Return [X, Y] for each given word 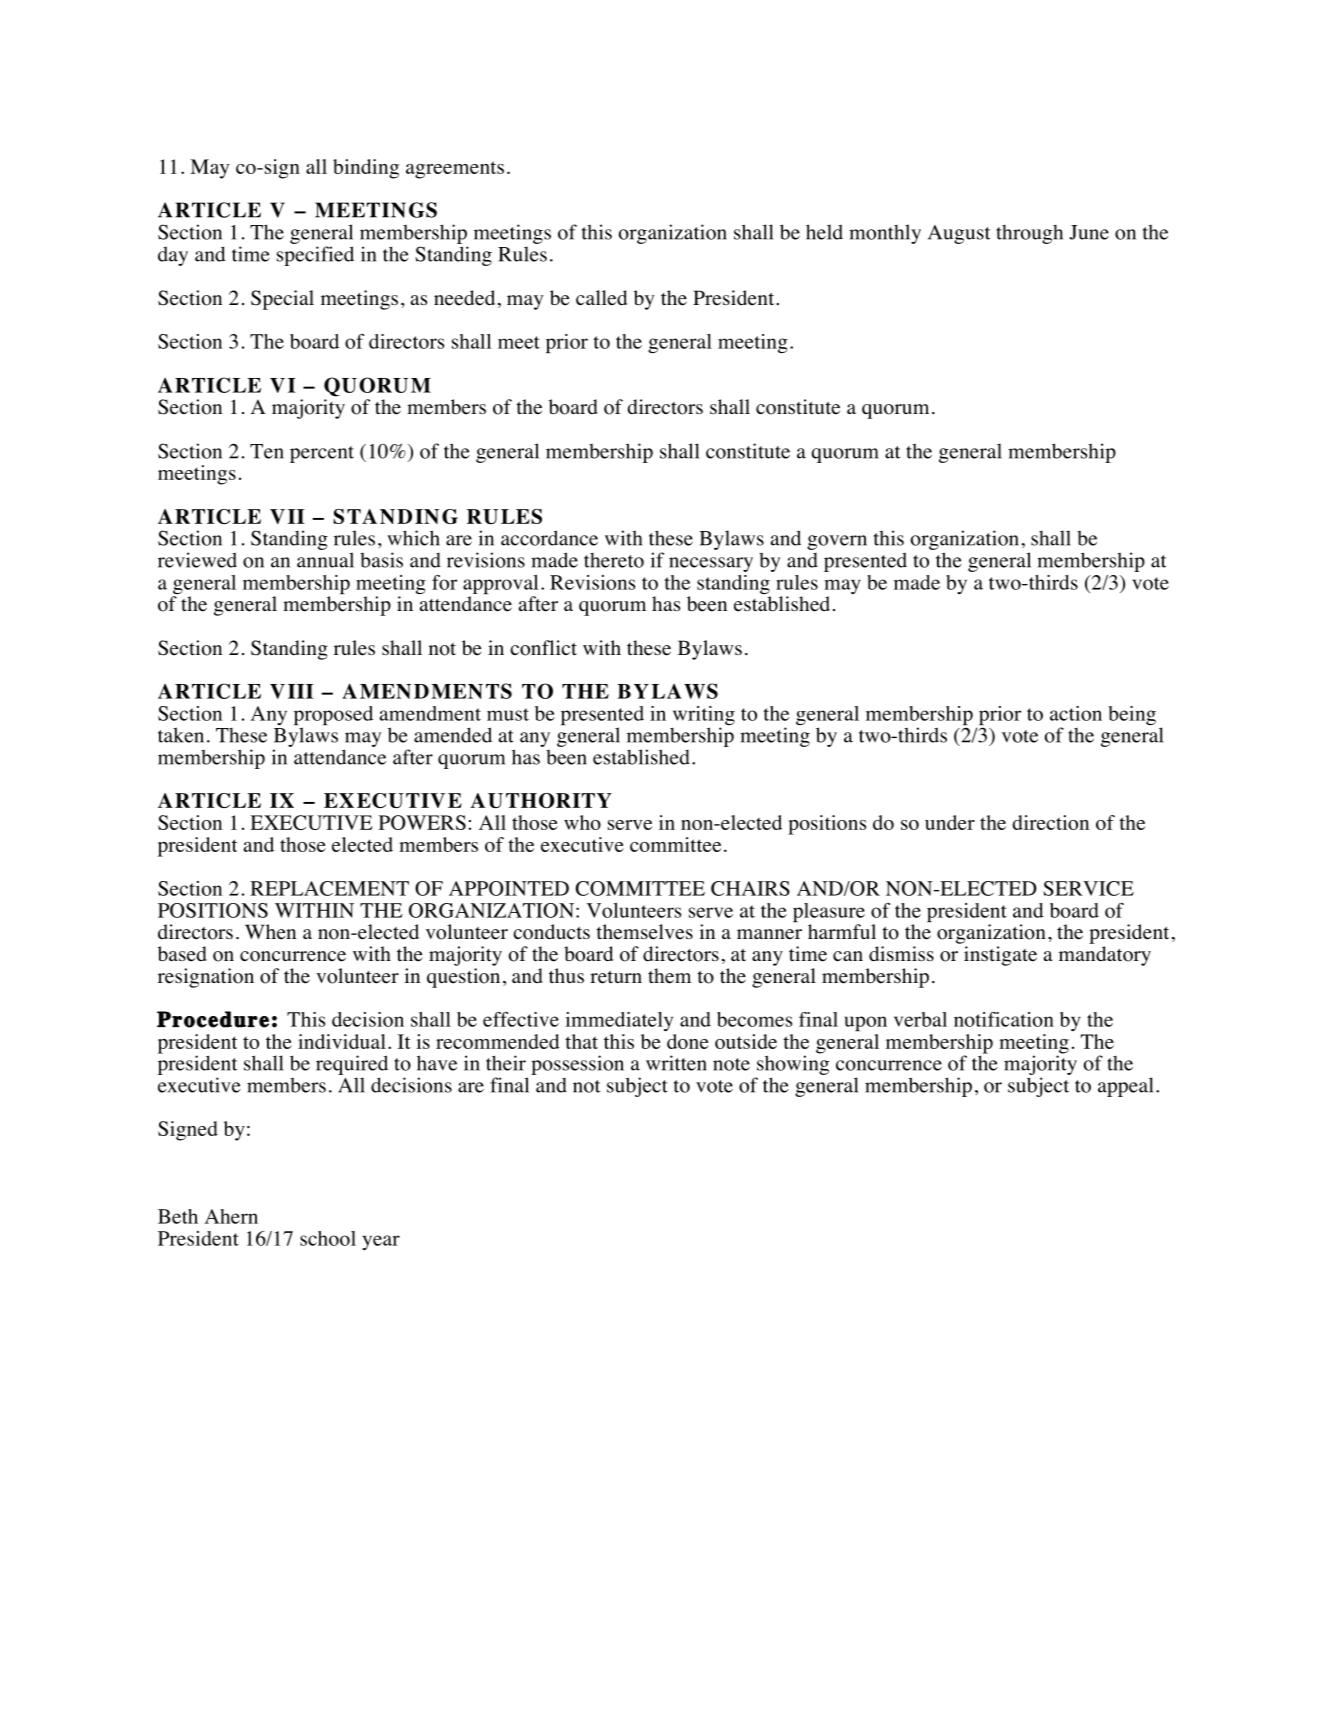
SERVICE [1088, 888]
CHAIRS [750, 888]
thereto [614, 560]
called [601, 298]
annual [325, 560]
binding [366, 169]
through [1029, 234]
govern [837, 542]
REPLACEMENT [329, 888]
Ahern [231, 1216]
